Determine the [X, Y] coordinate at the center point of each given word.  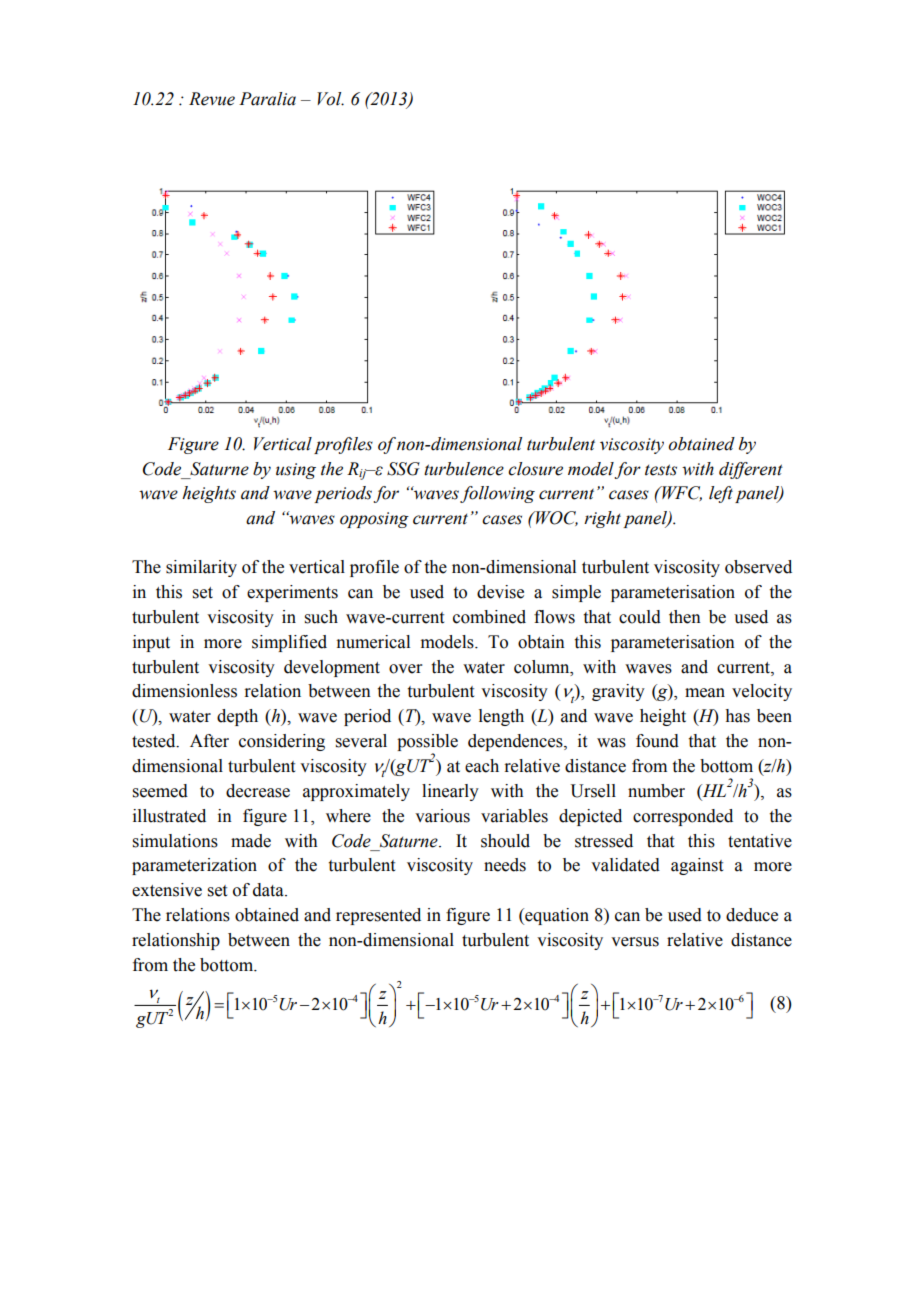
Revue [212, 99]
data [269, 890]
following [497, 494]
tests [661, 470]
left [721, 494]
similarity [201, 568]
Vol [330, 99]
